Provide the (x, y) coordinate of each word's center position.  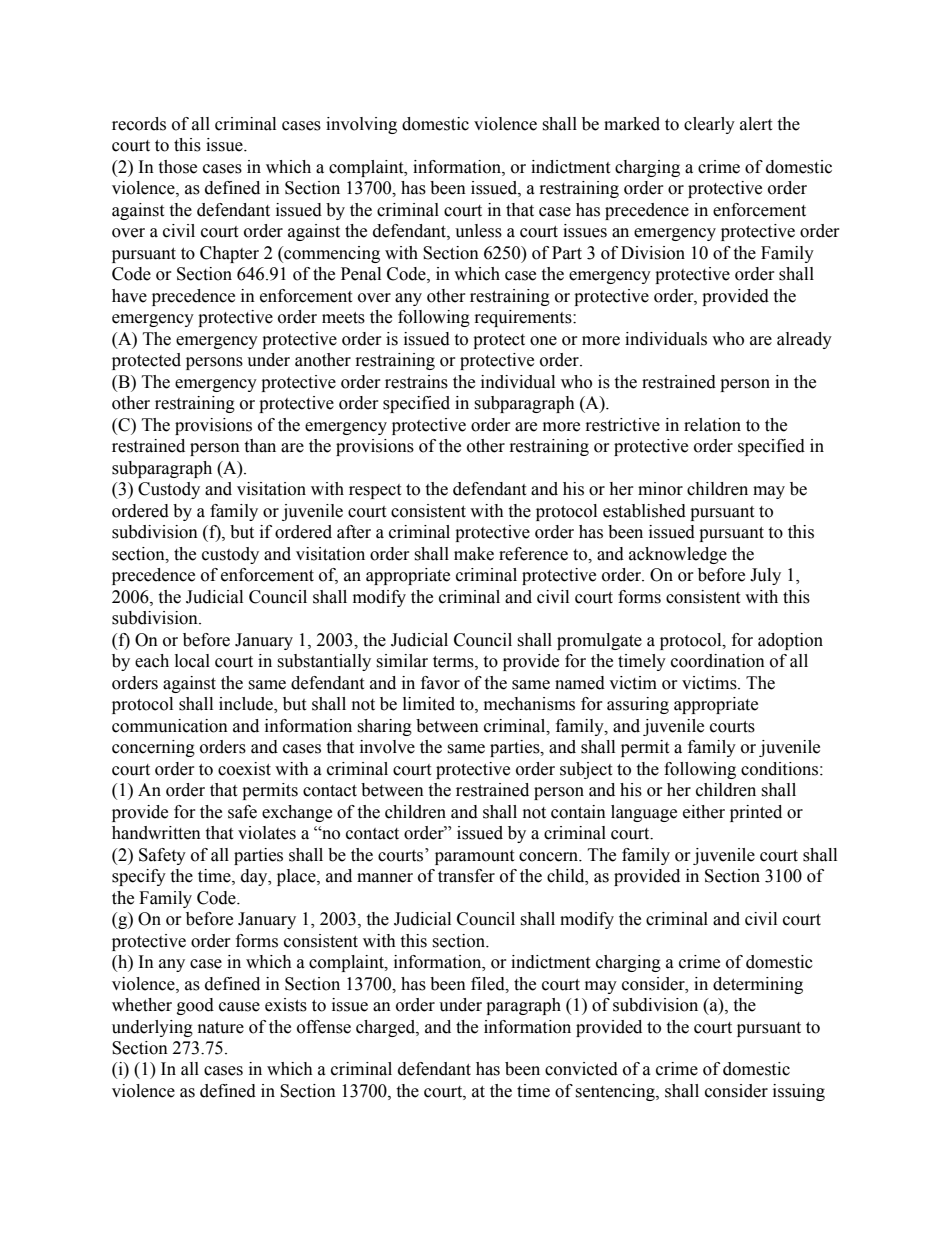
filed (489, 984)
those (177, 167)
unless (478, 231)
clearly (709, 125)
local (192, 661)
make (474, 554)
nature (221, 1028)
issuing (799, 1092)
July (765, 576)
